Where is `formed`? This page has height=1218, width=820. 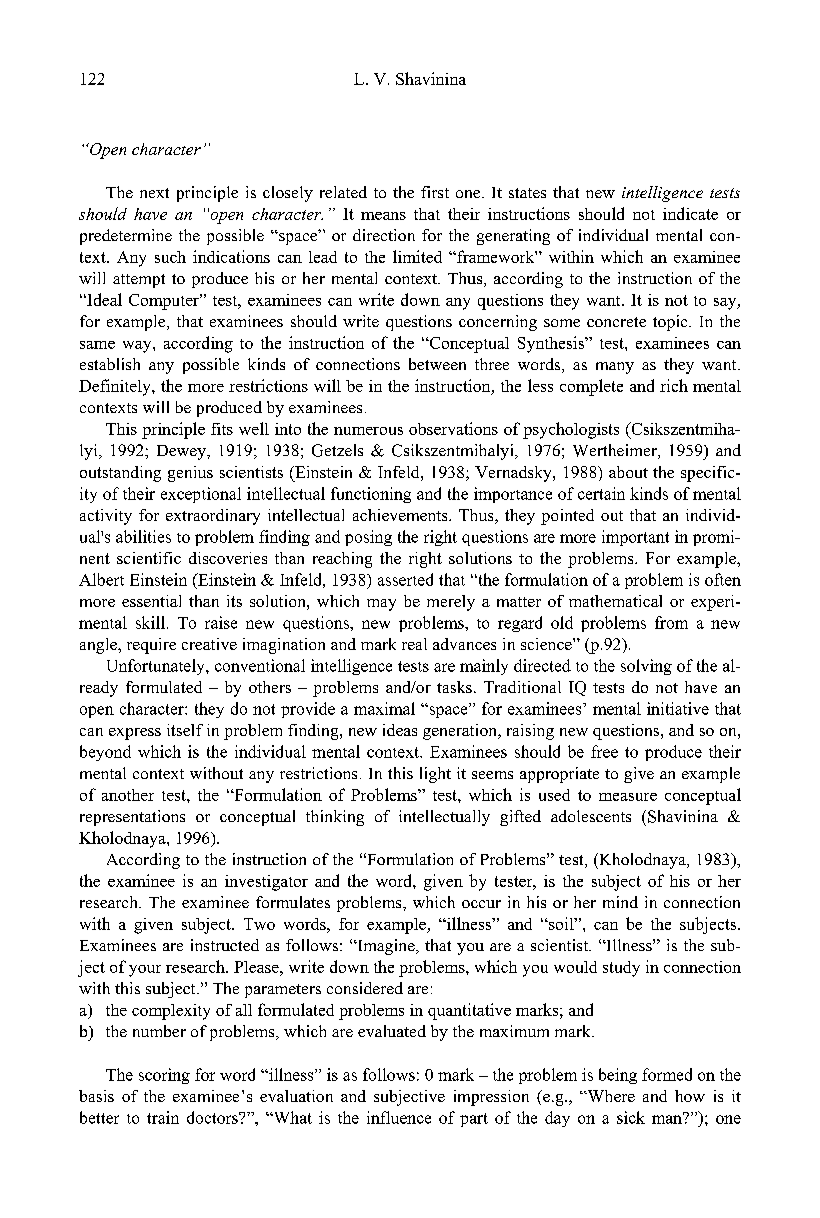 formed is located at coordinates (667, 1074).
